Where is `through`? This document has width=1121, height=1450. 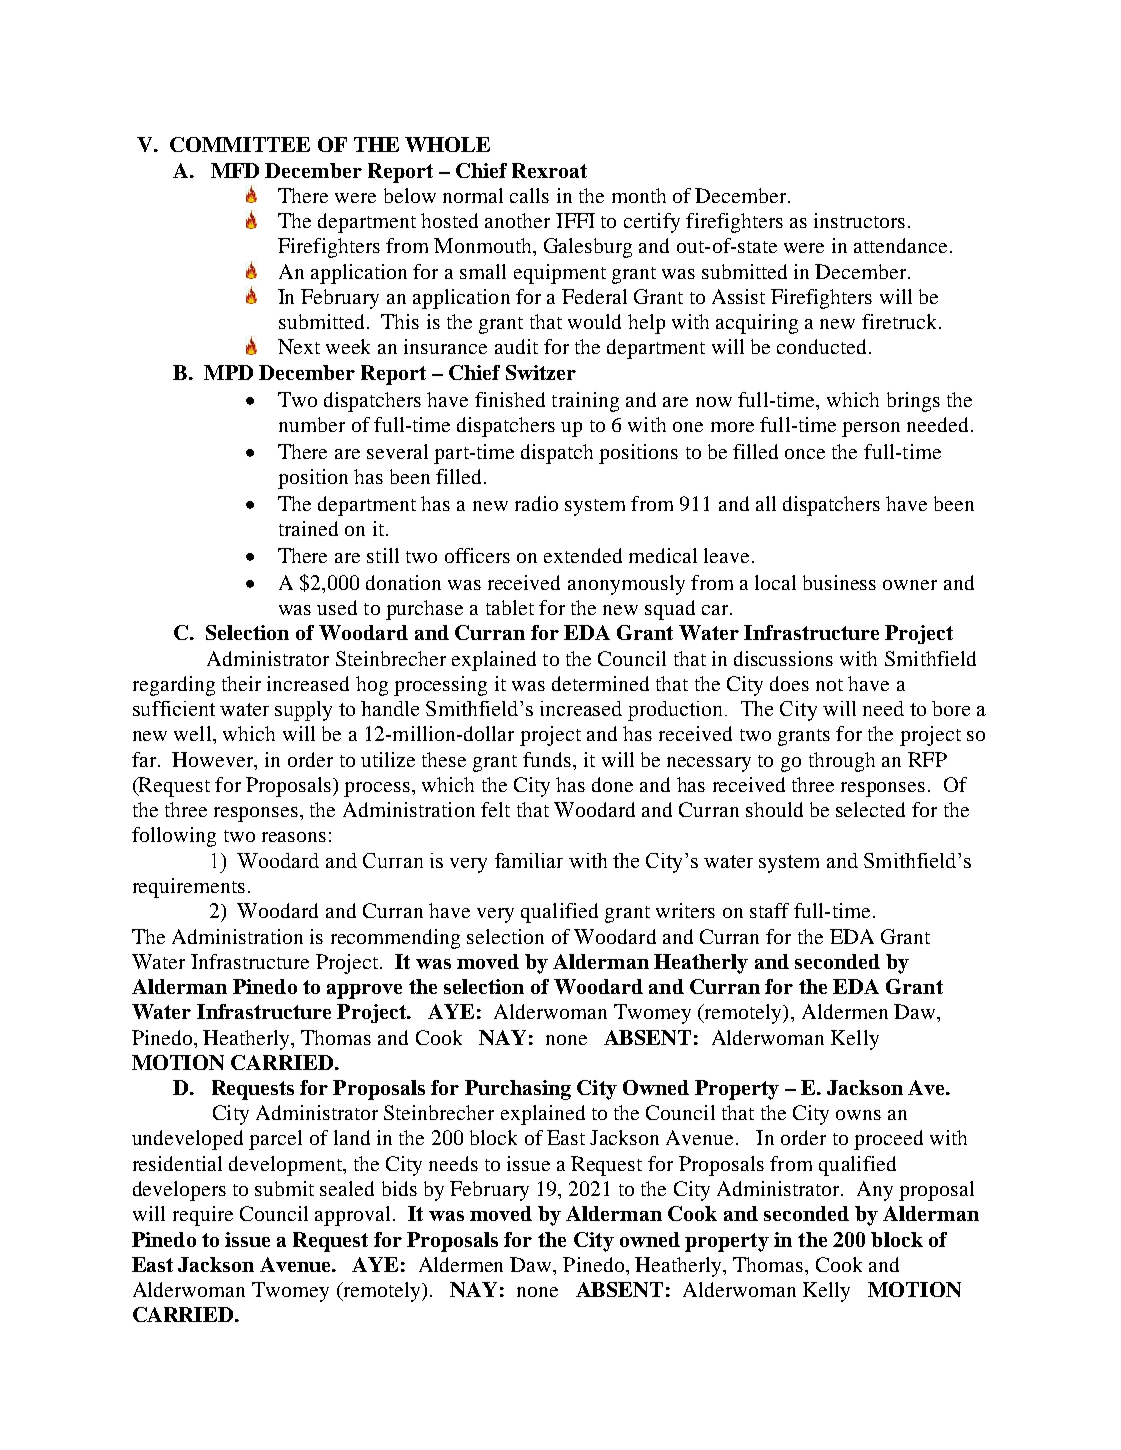
through is located at coordinates (842, 762).
